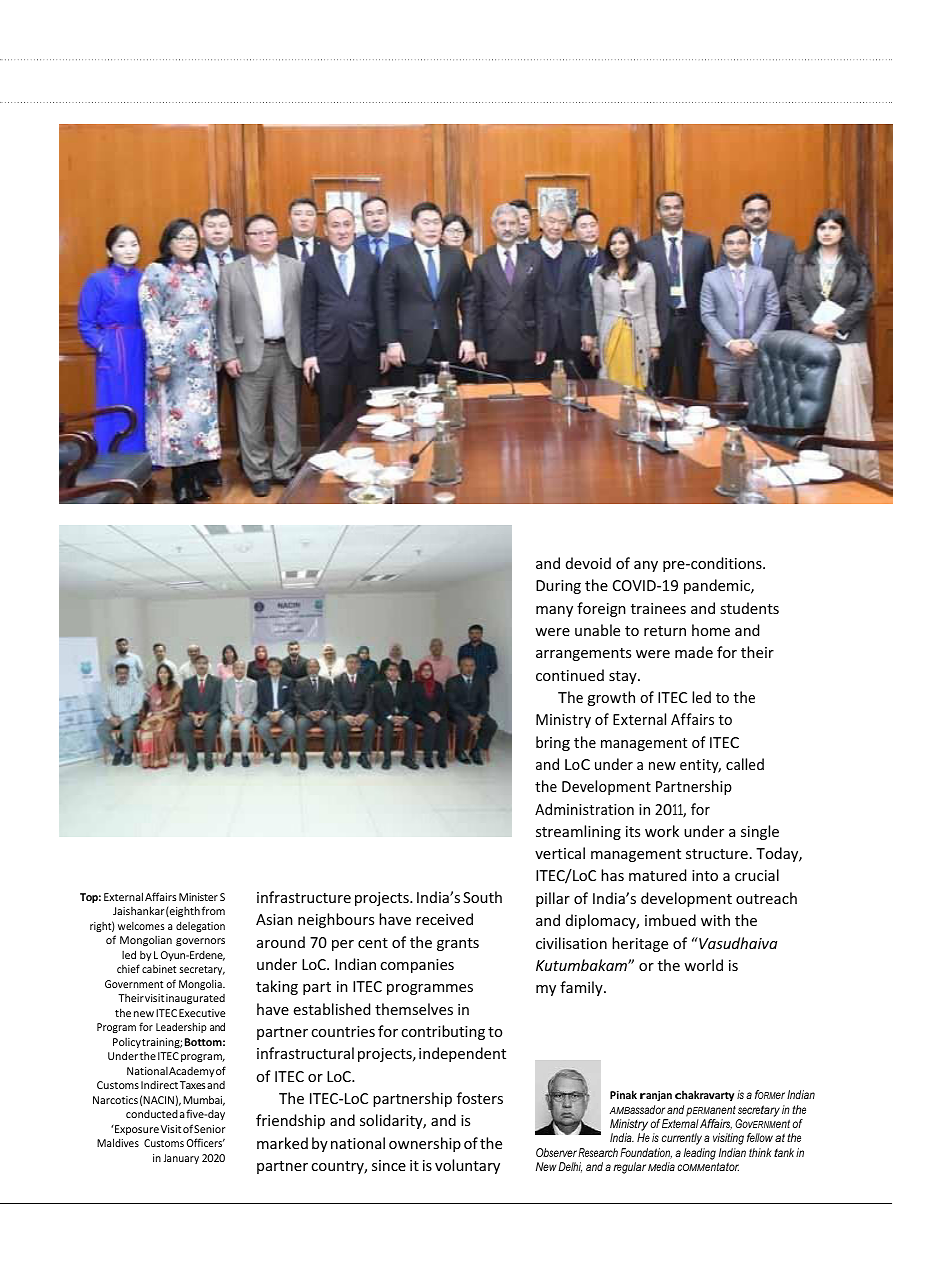 The width and height of the screenshot is (952, 1263). What do you see at coordinates (425, 1144) in the screenshot?
I see `ownership` at bounding box center [425, 1144].
